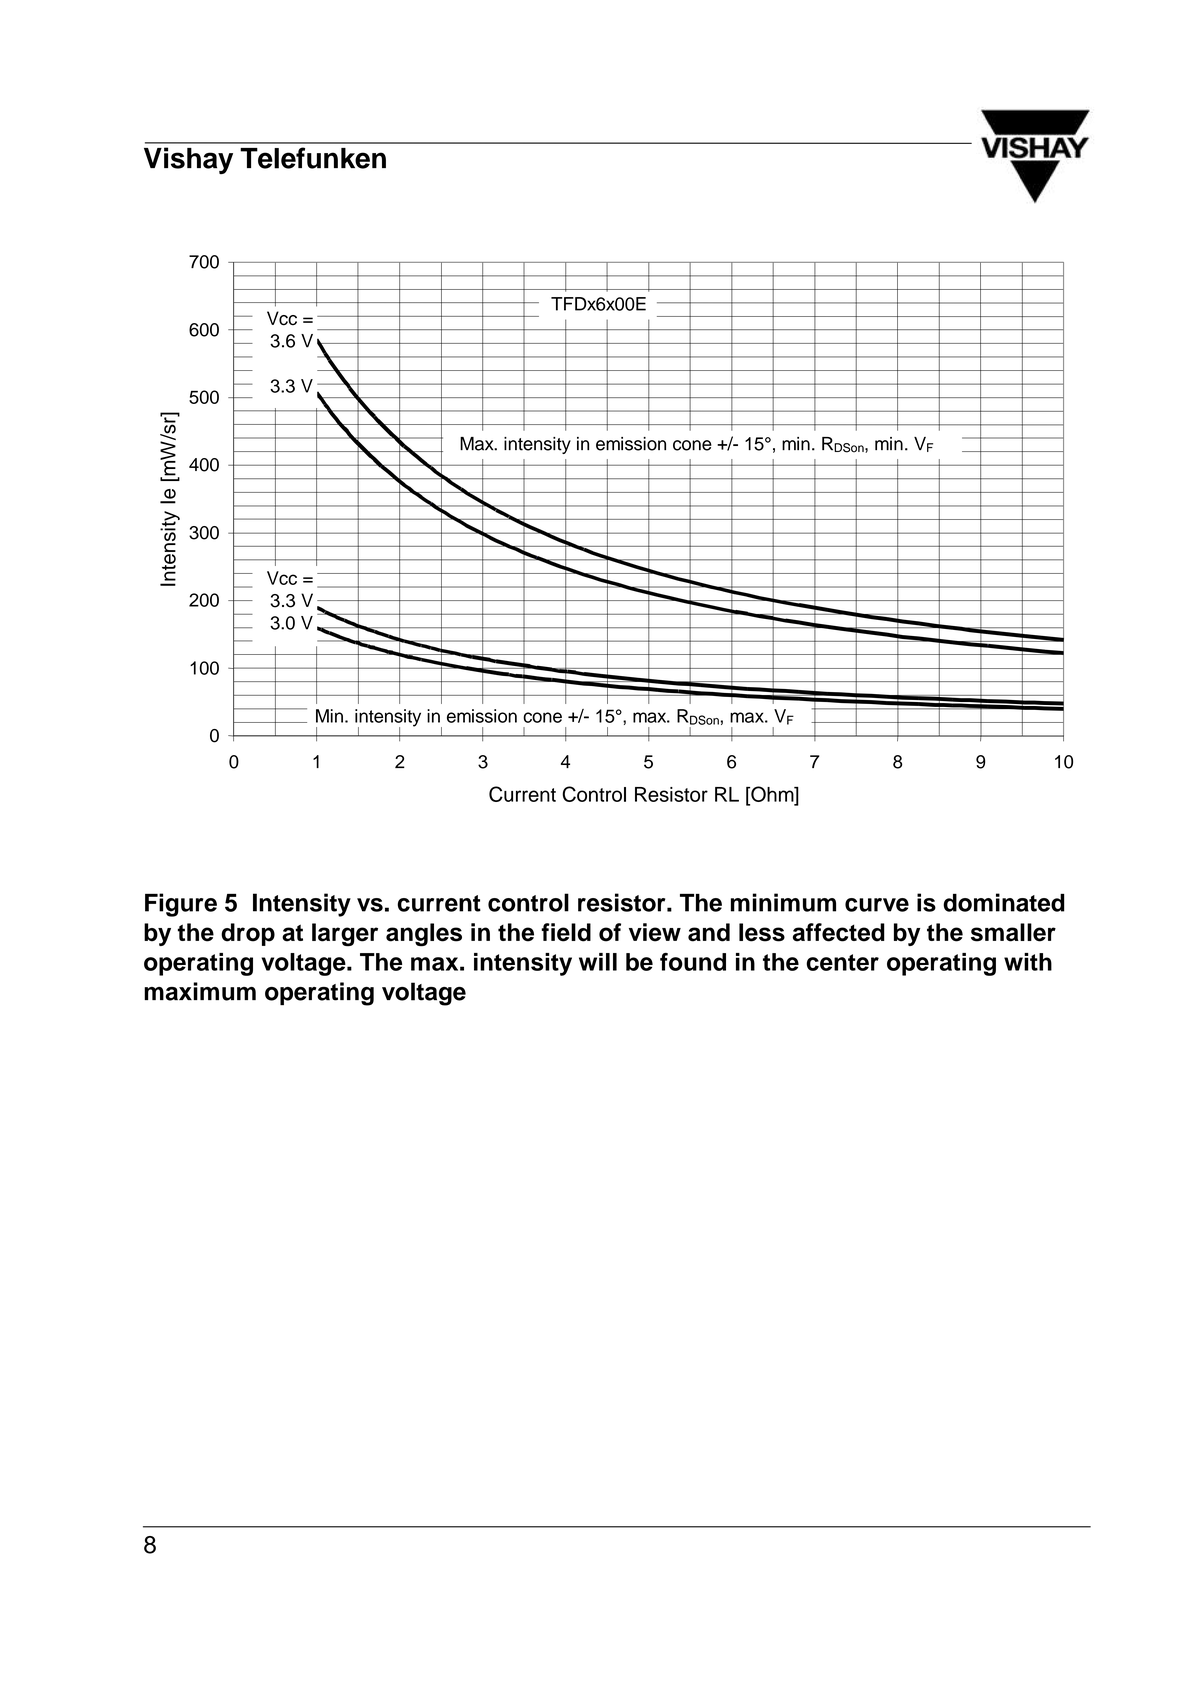  What do you see at coordinates (772, 794) in the image?
I see `Ohm` at bounding box center [772, 794].
